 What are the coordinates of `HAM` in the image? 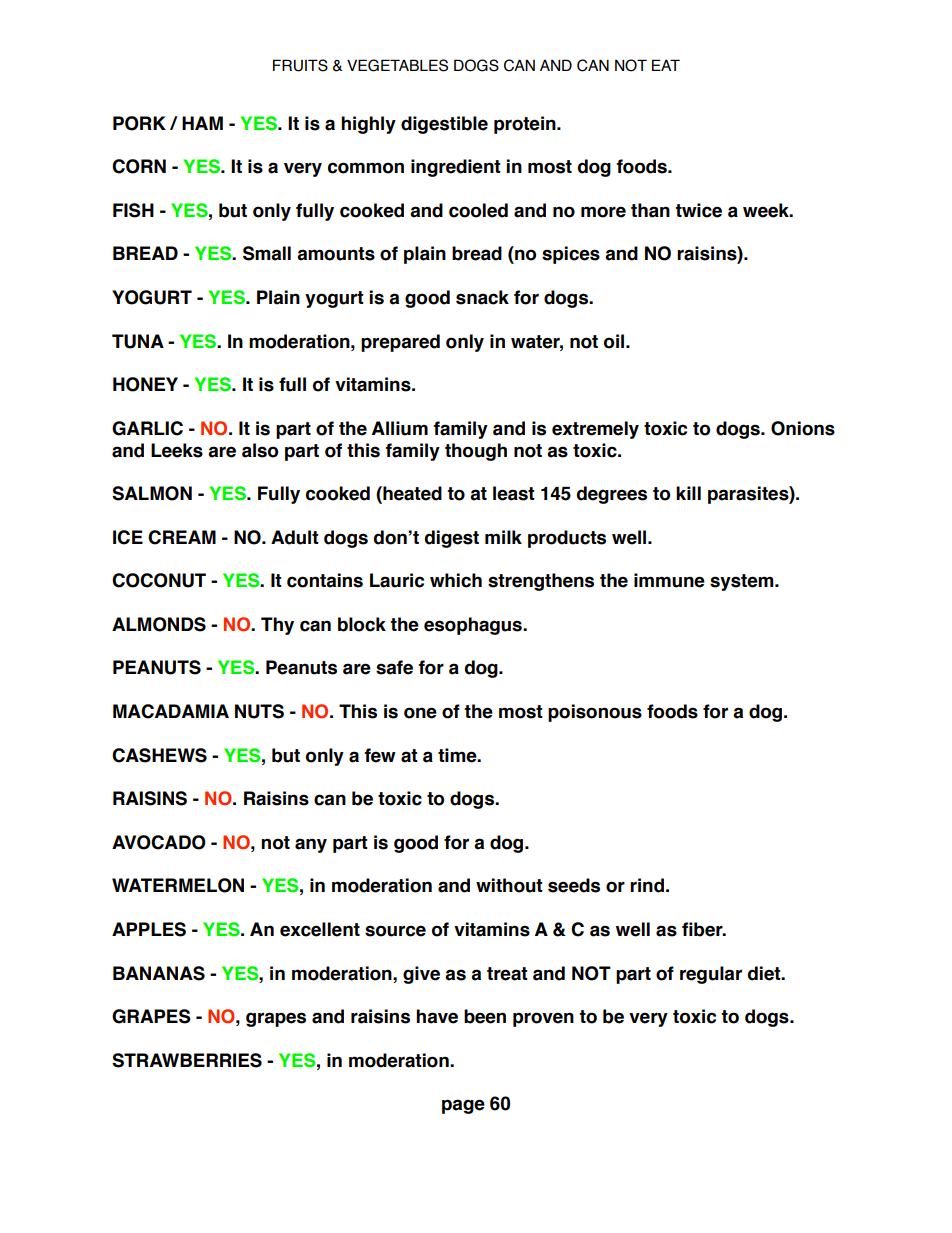 It's located at (202, 123).
